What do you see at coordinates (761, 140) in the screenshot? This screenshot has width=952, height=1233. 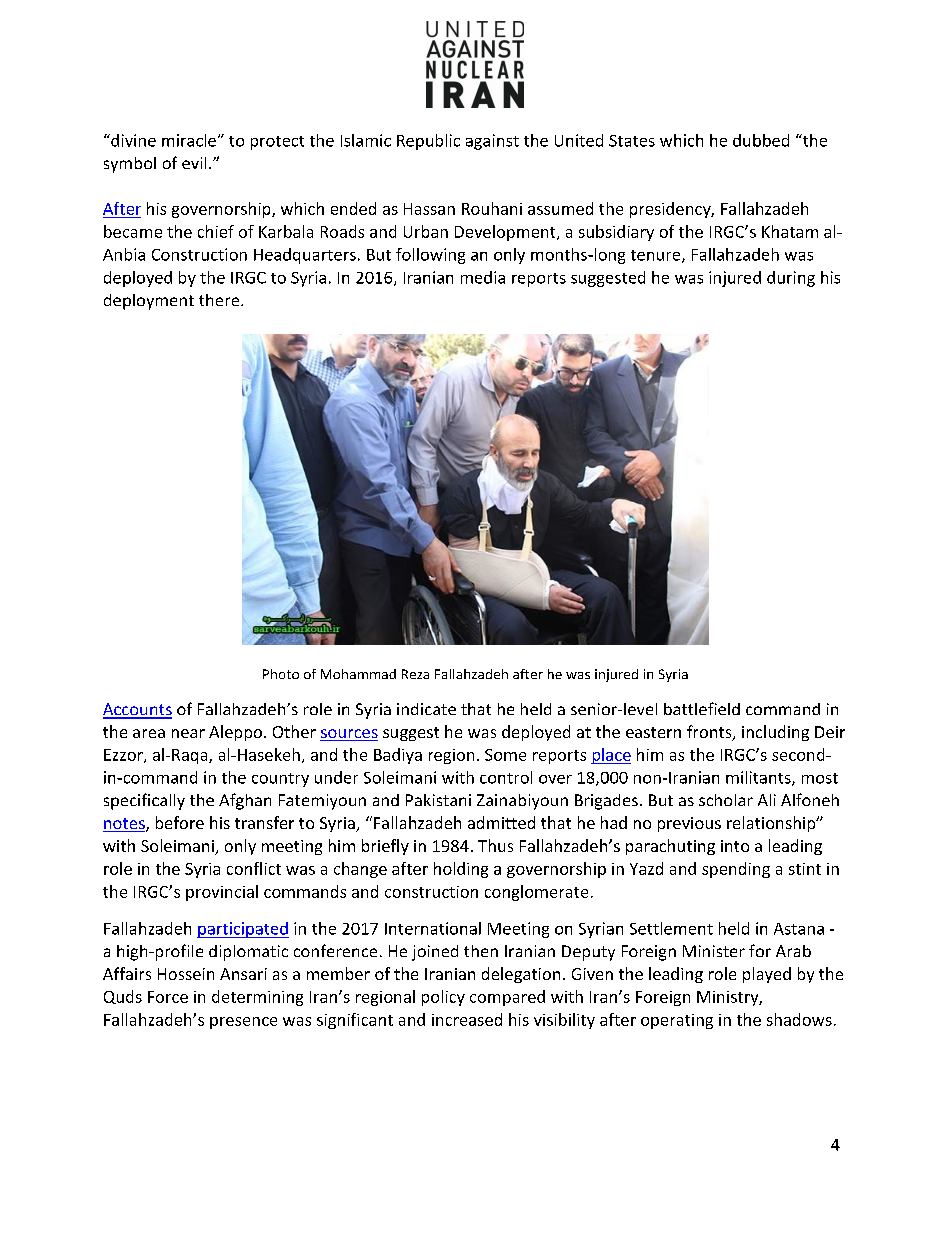 I see `dubbed` at bounding box center [761, 140].
